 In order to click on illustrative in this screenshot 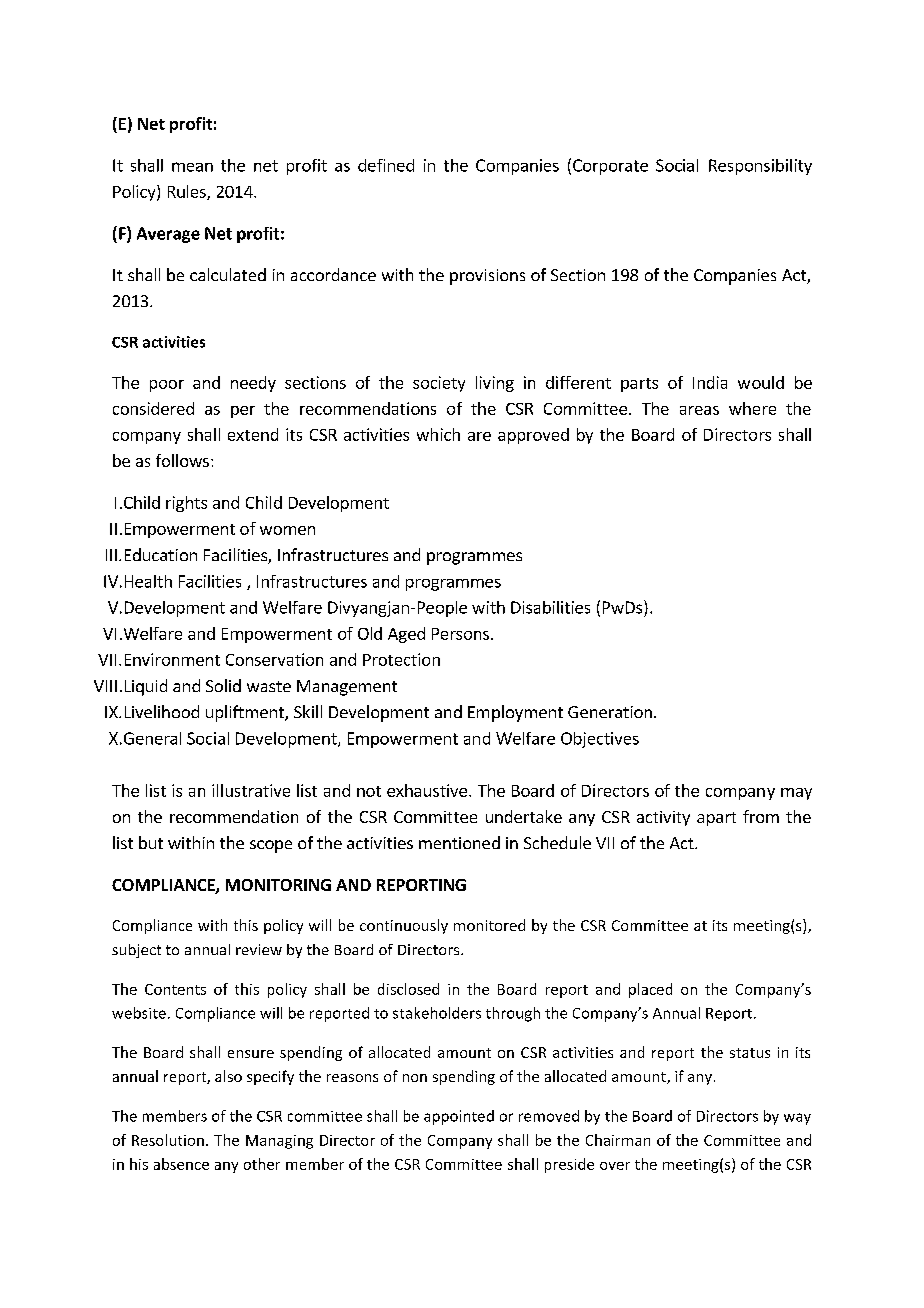, I will do `click(251, 790)`.
